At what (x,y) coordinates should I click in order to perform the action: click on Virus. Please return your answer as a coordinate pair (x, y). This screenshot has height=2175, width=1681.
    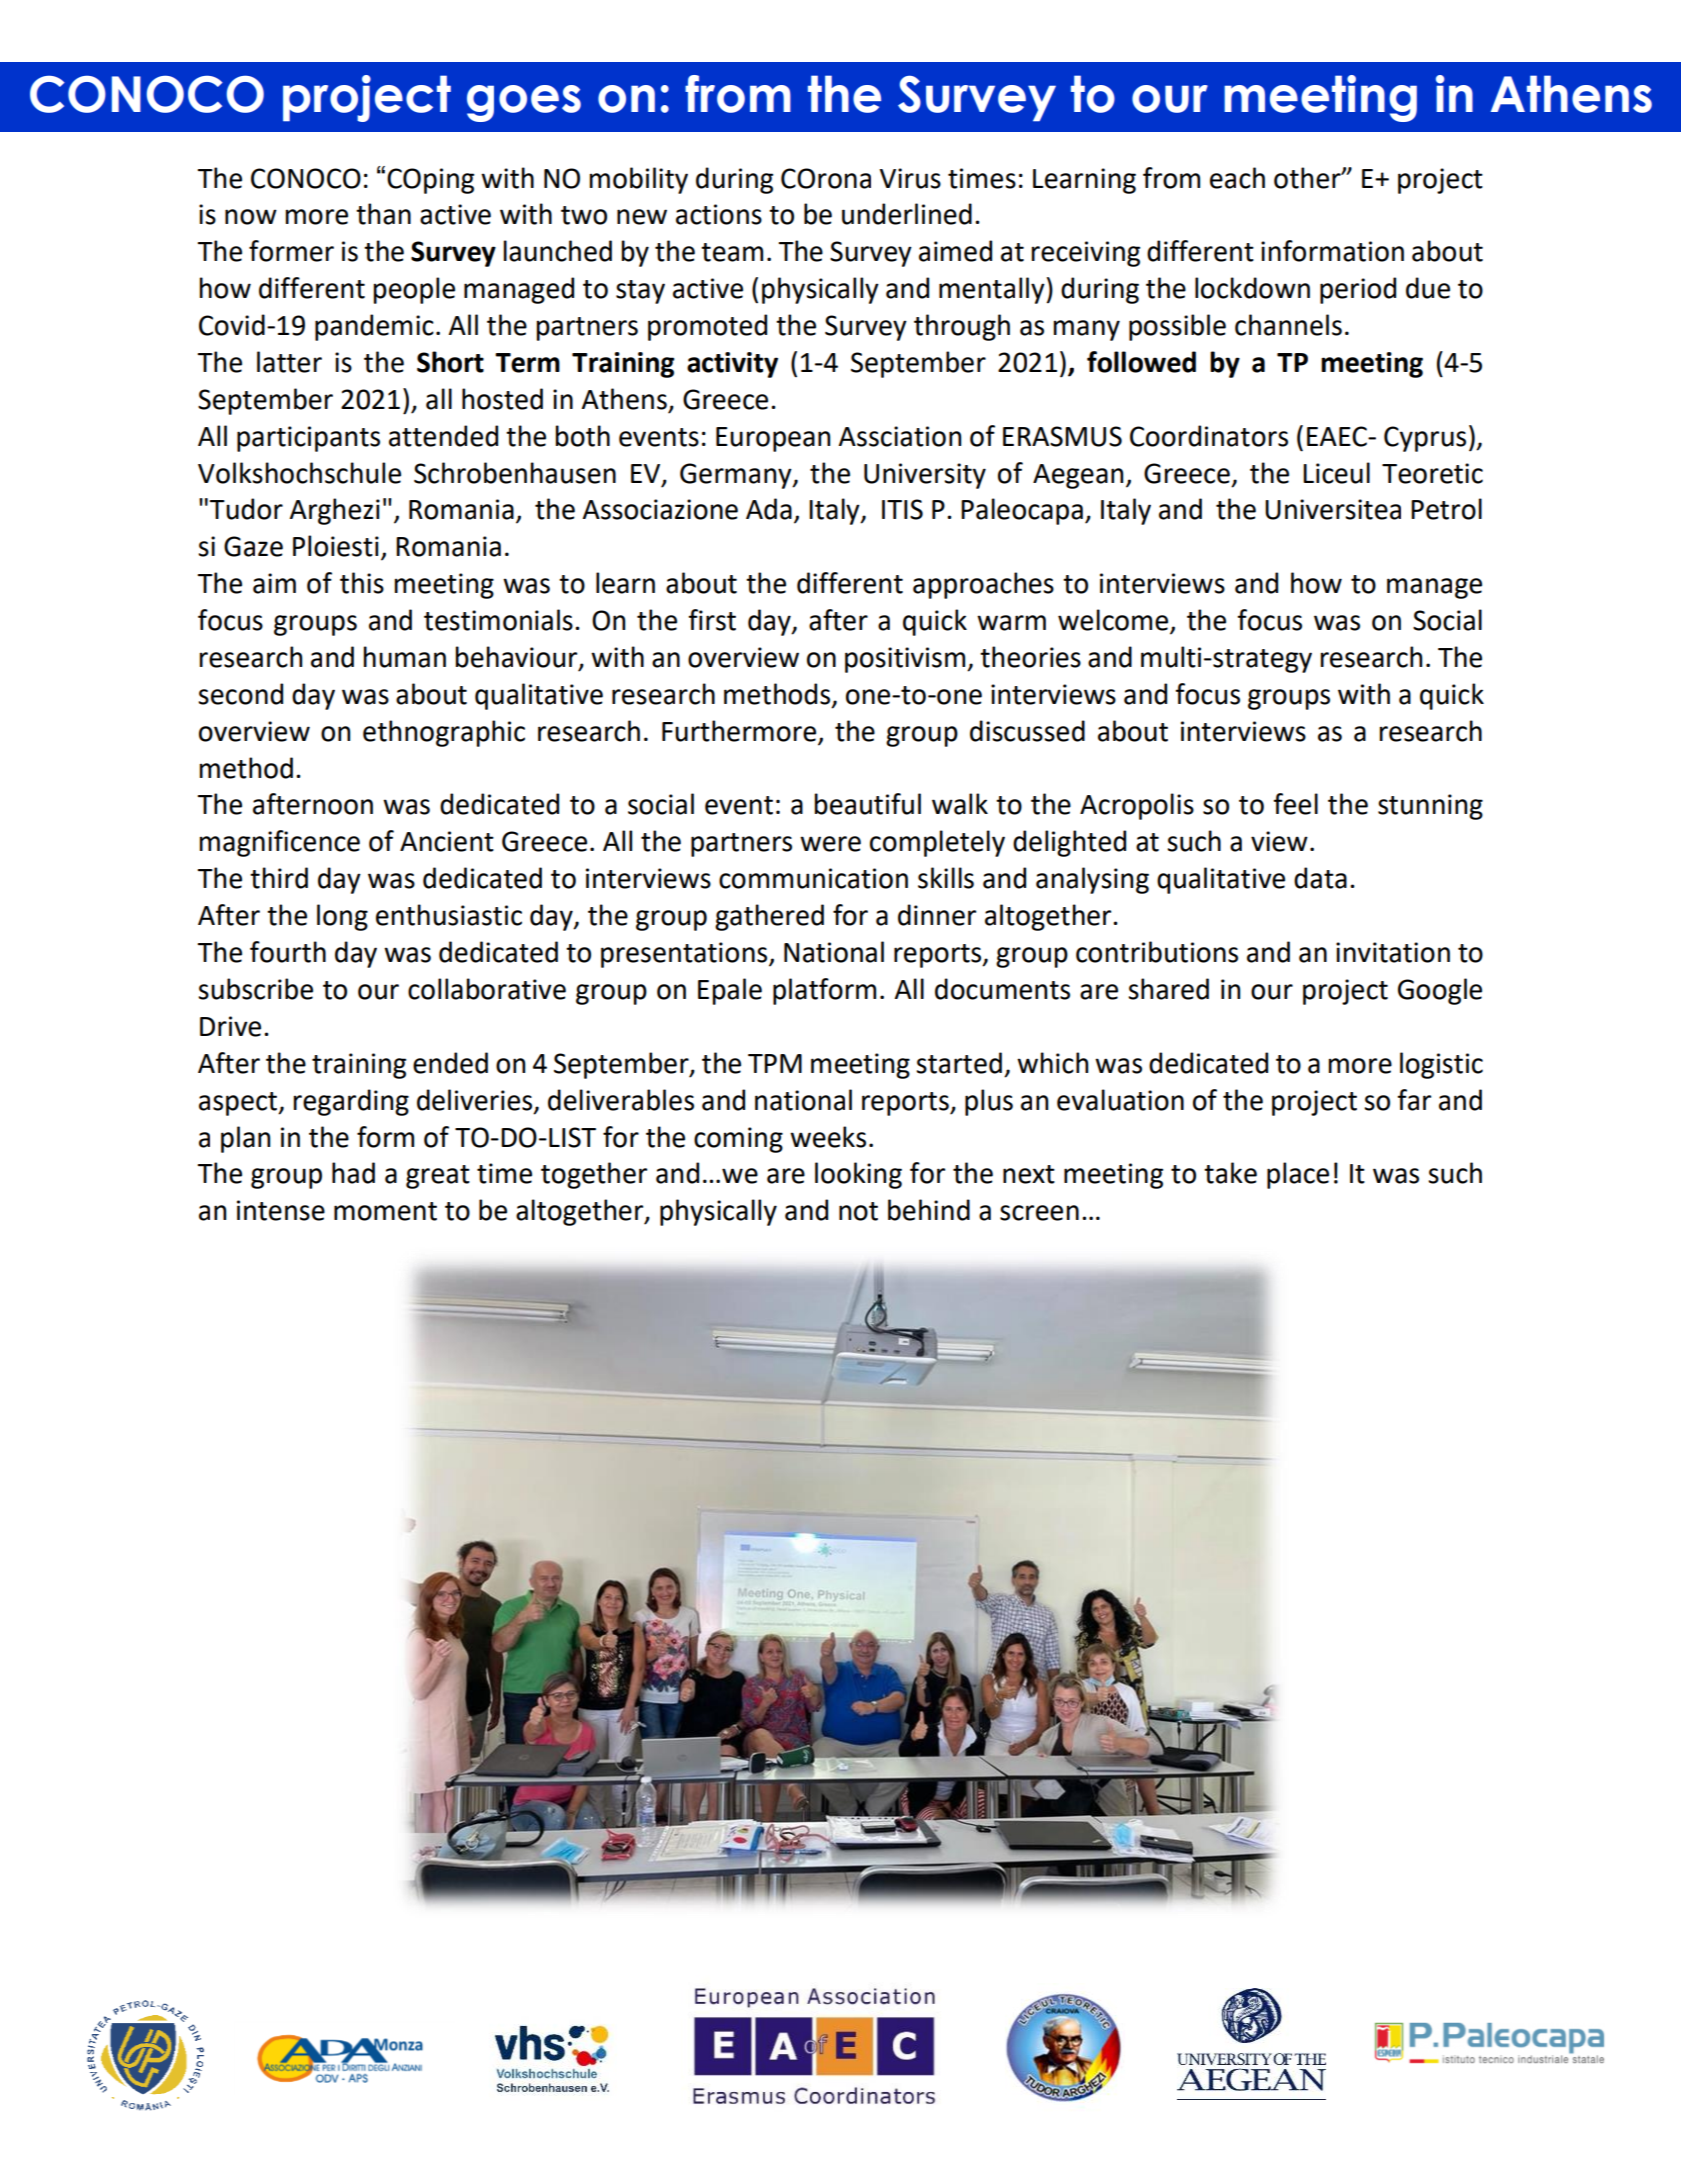
    Looking at the image, I should click on (910, 178).
